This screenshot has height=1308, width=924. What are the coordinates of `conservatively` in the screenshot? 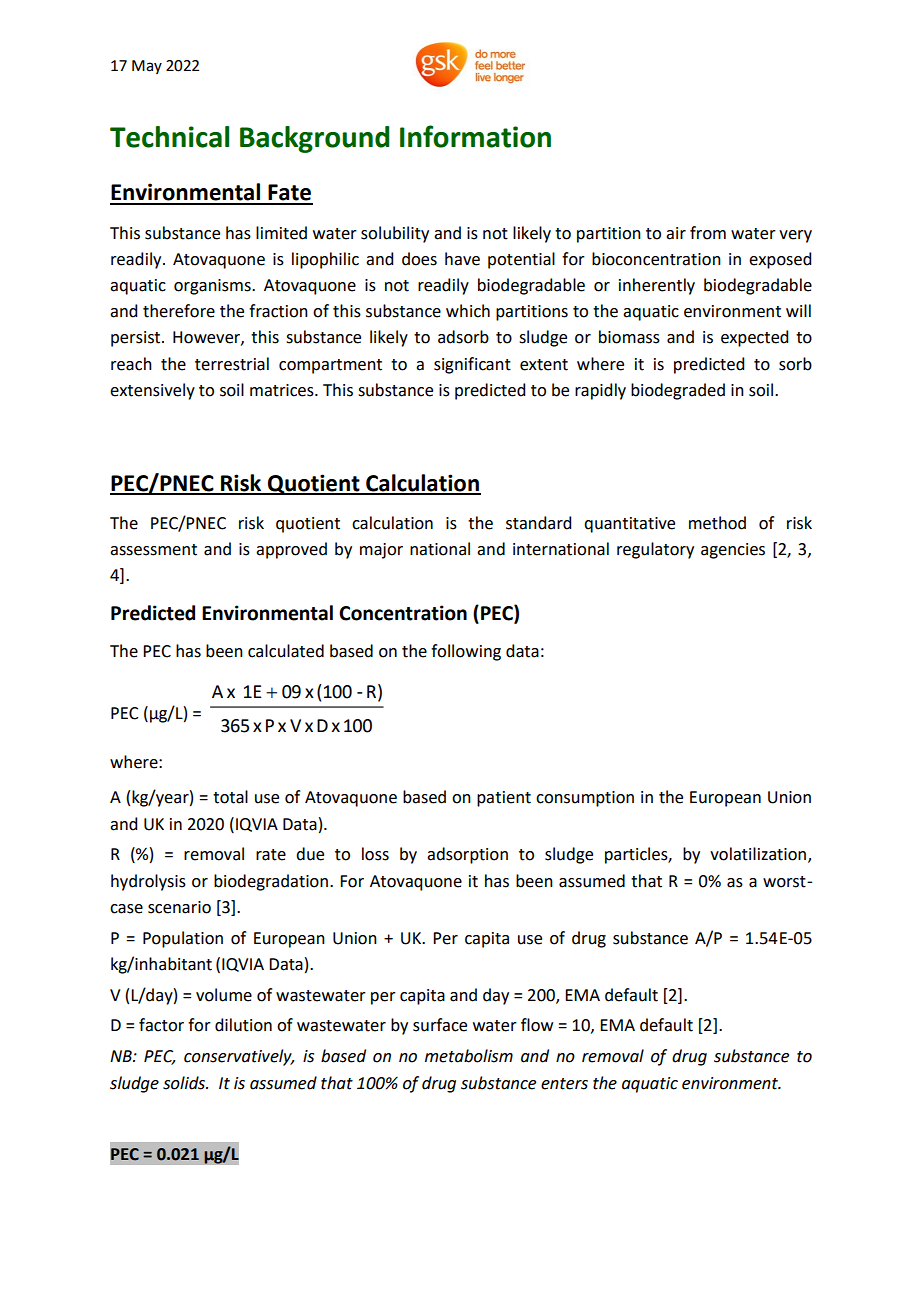 It's located at (239, 1057).
